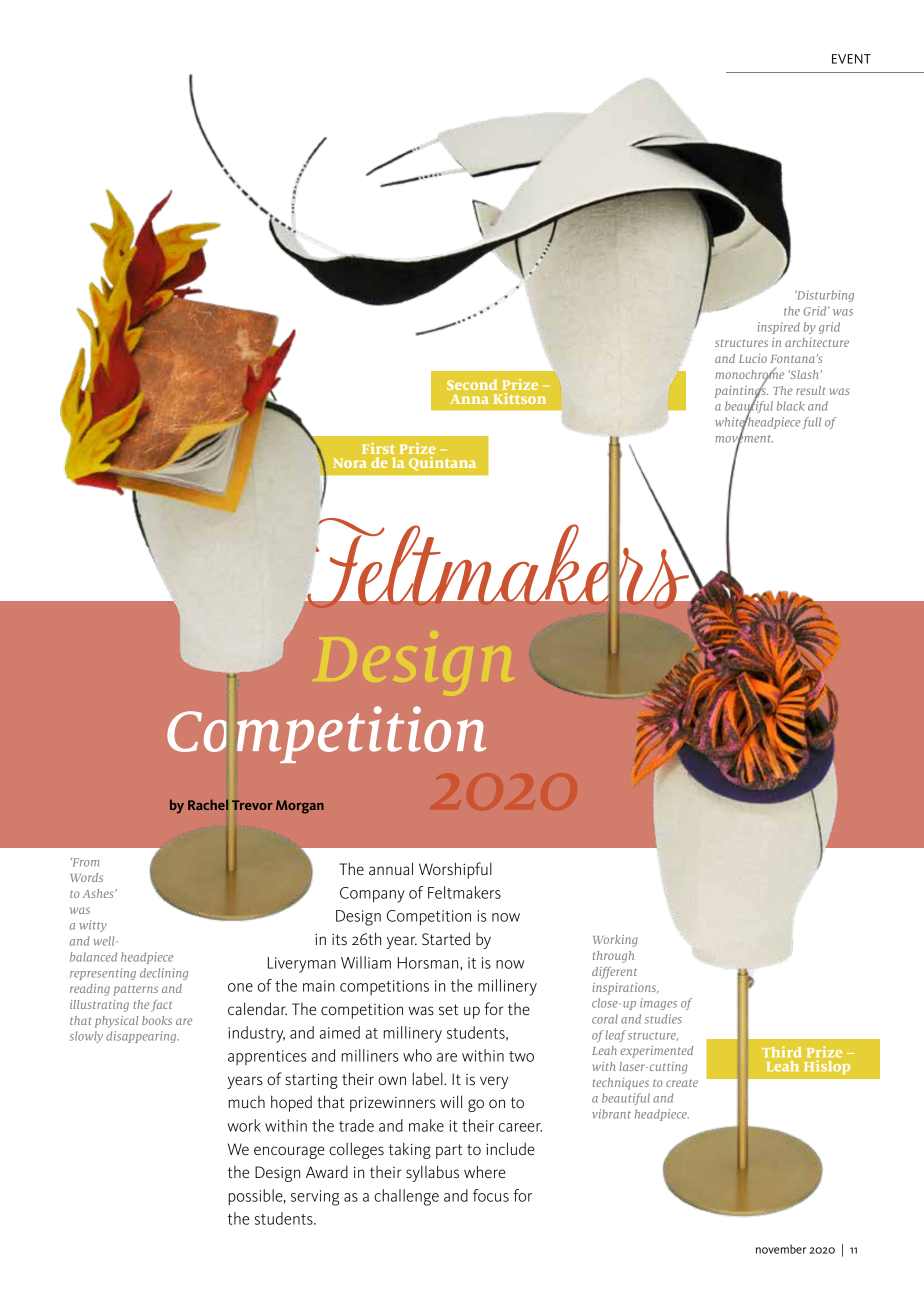 The image size is (924, 1308). Describe the element at coordinates (824, 296) in the screenshot. I see `Disturbing` at that location.
